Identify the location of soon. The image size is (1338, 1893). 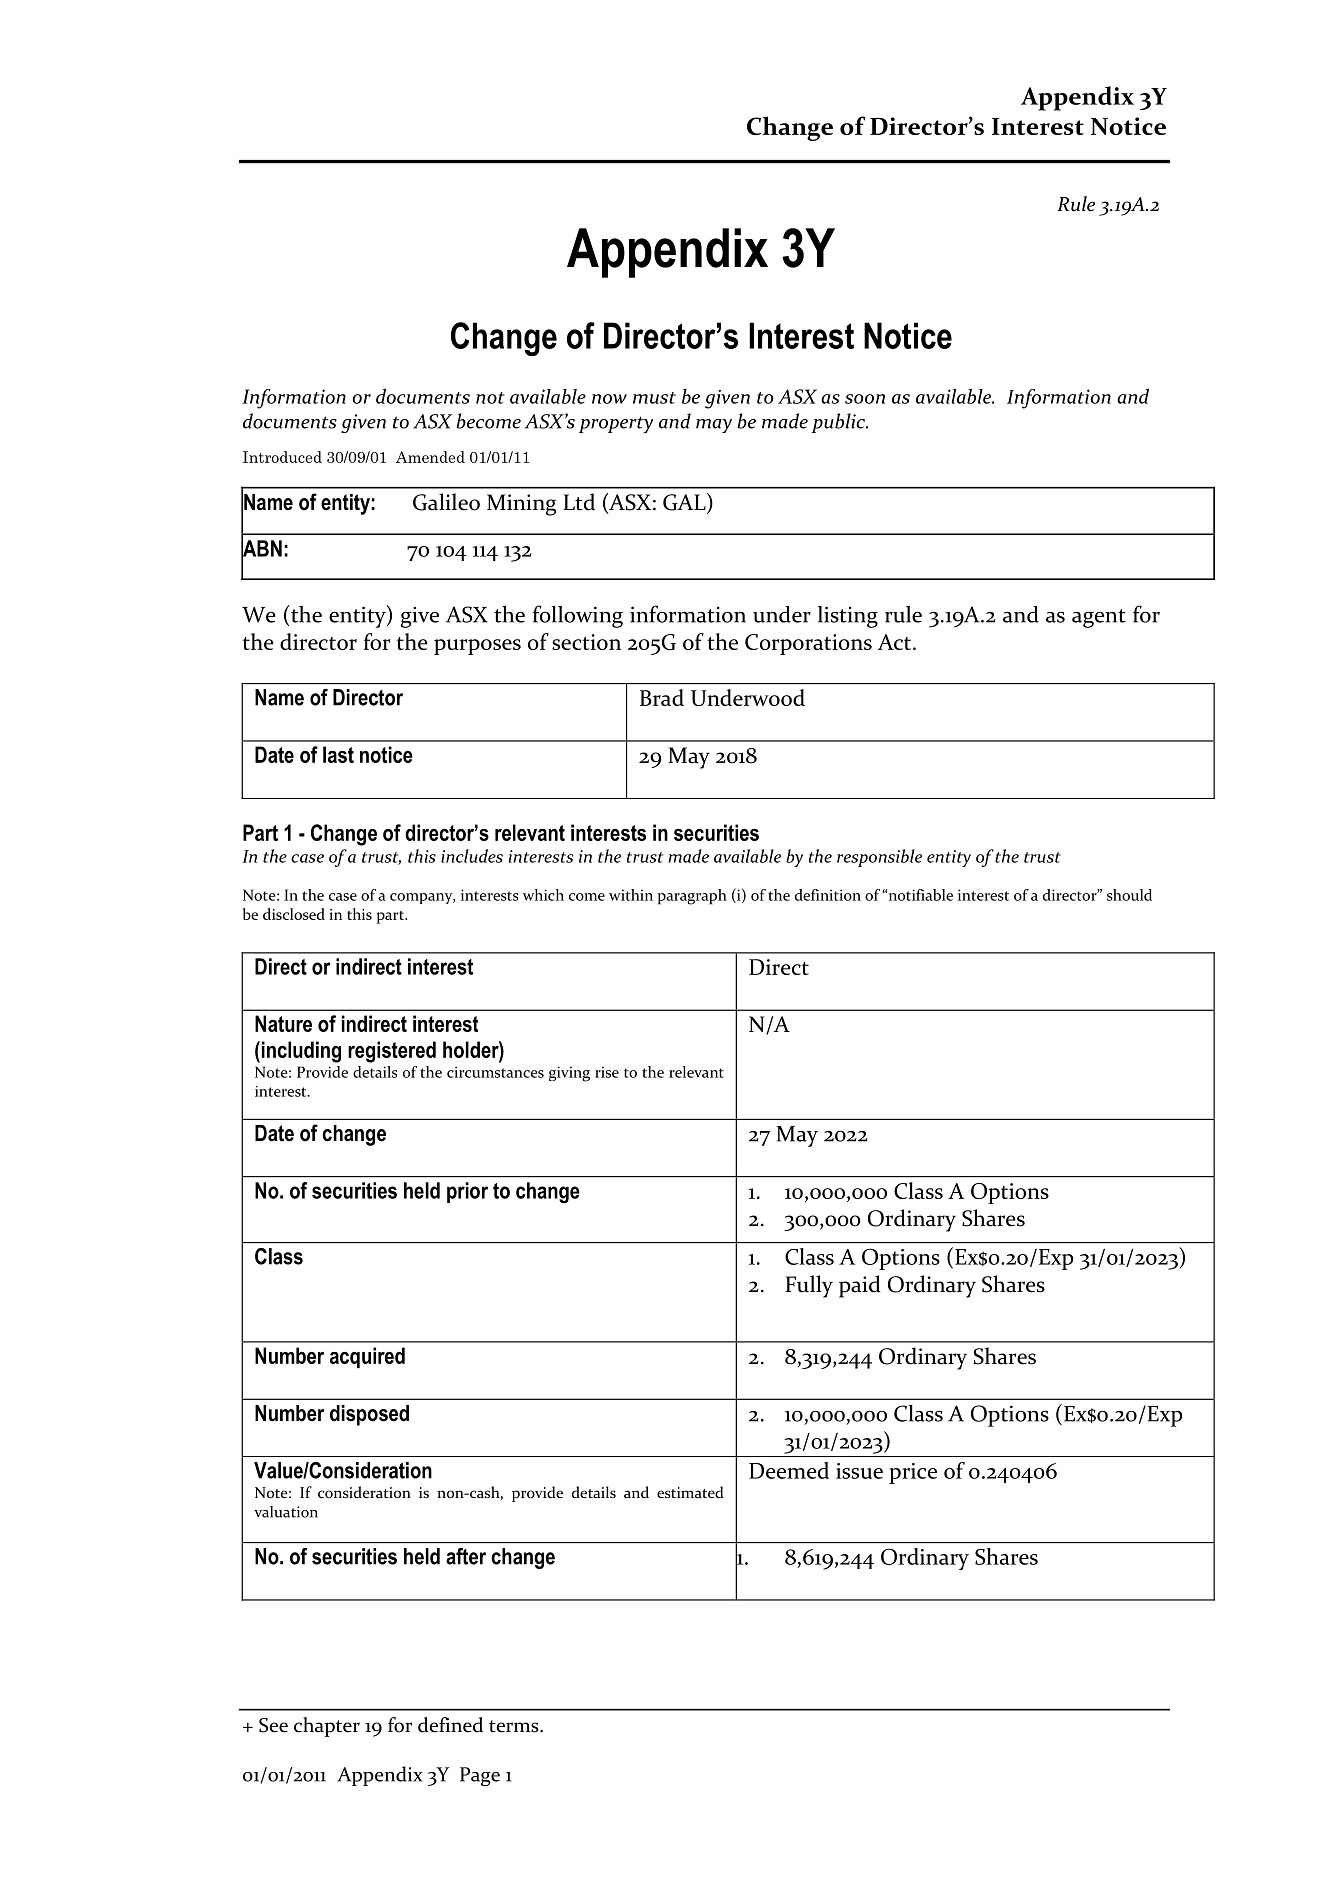
(865, 399).
